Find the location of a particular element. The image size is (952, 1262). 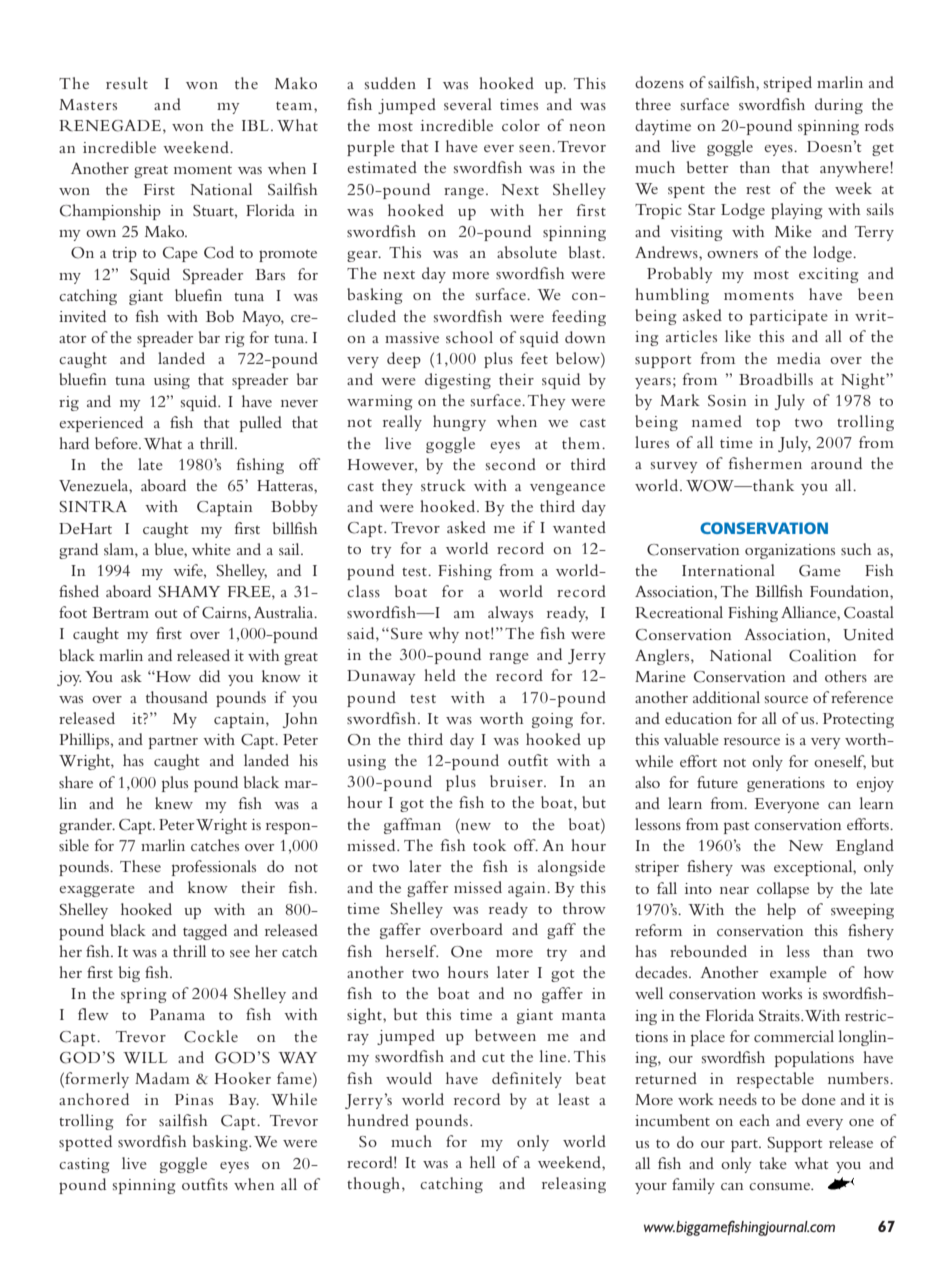

why is located at coordinates (443, 635).
